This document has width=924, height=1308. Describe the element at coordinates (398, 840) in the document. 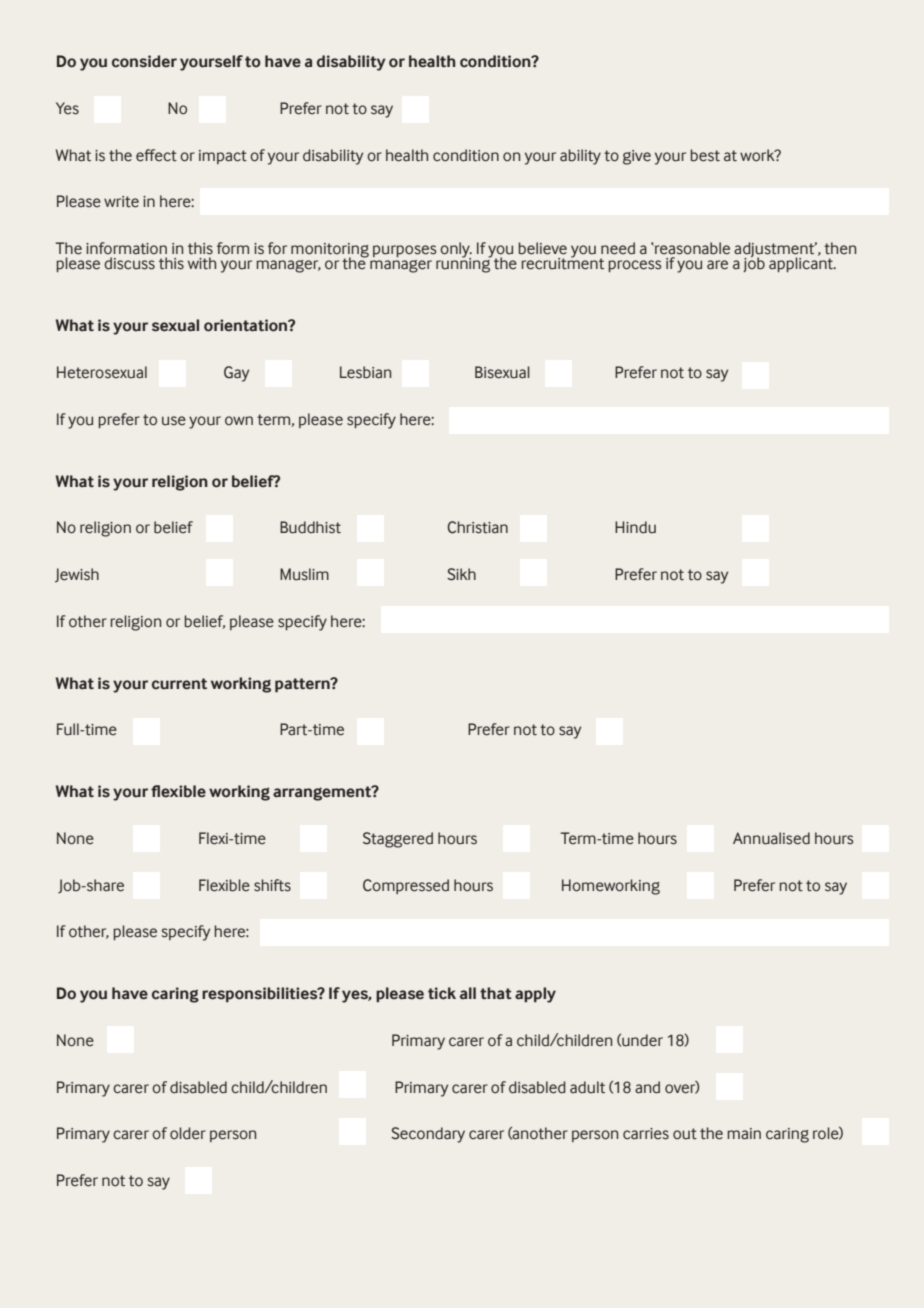

I see `Staggered` at that location.
